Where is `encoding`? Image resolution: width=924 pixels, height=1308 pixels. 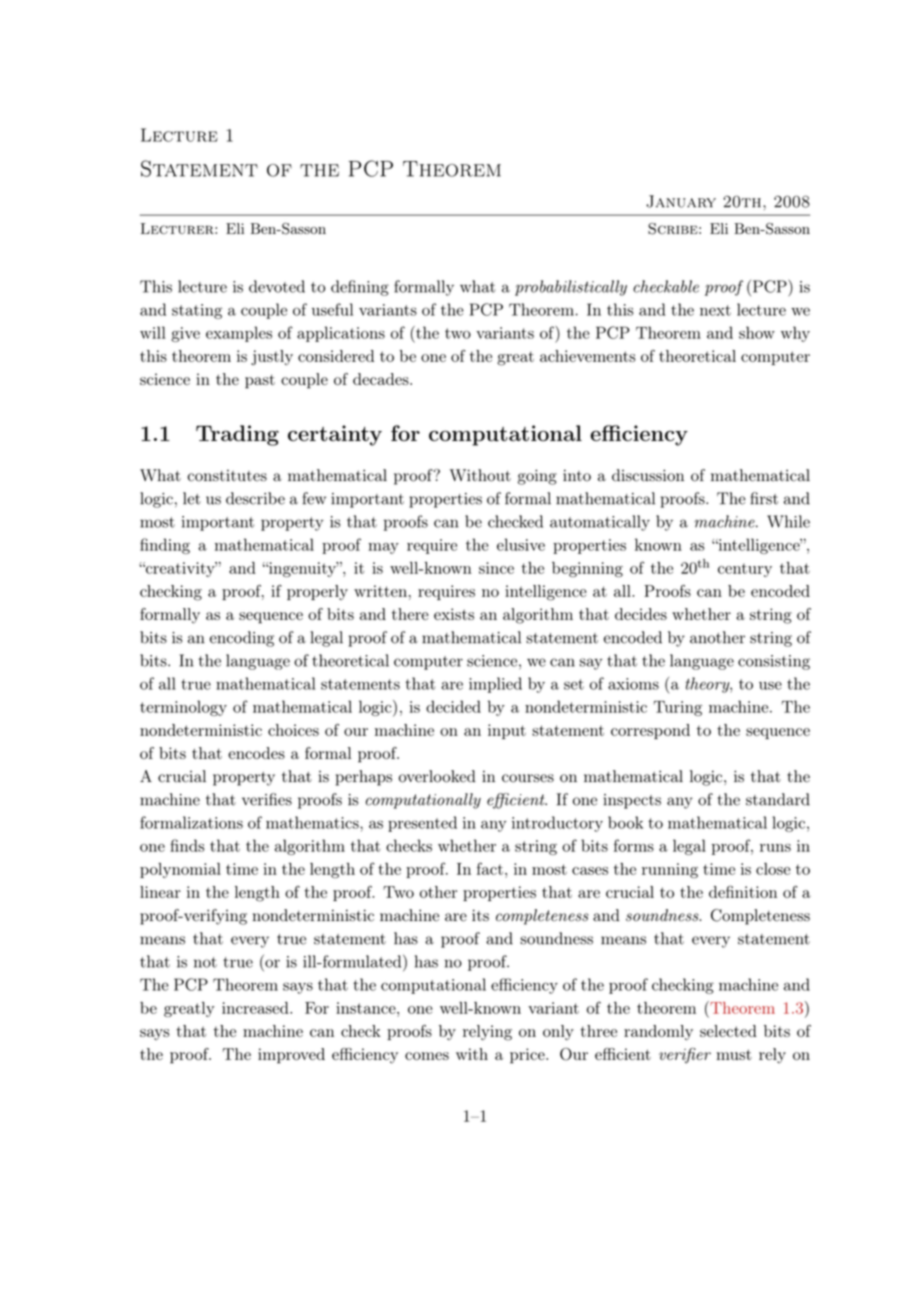 encoding is located at coordinates (242, 639).
